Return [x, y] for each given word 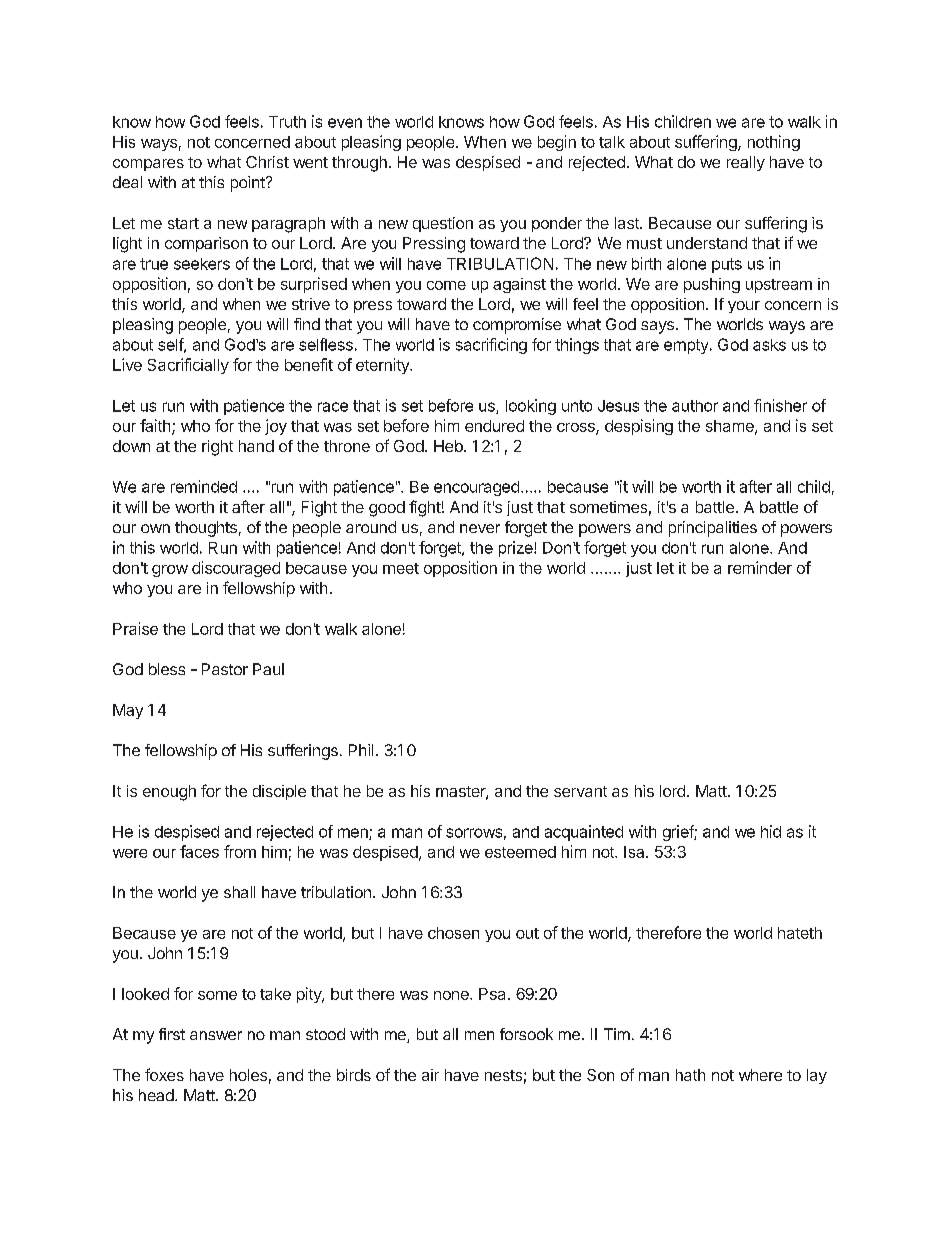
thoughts [206, 529]
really [746, 163]
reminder [760, 567]
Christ [267, 162]
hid [771, 831]
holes [248, 1075]
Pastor [225, 669]
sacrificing [491, 346]
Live [127, 364]
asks [769, 345]
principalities [713, 529]
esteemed [520, 852]
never [480, 528]
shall [239, 892]
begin [557, 143]
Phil [361, 750]
